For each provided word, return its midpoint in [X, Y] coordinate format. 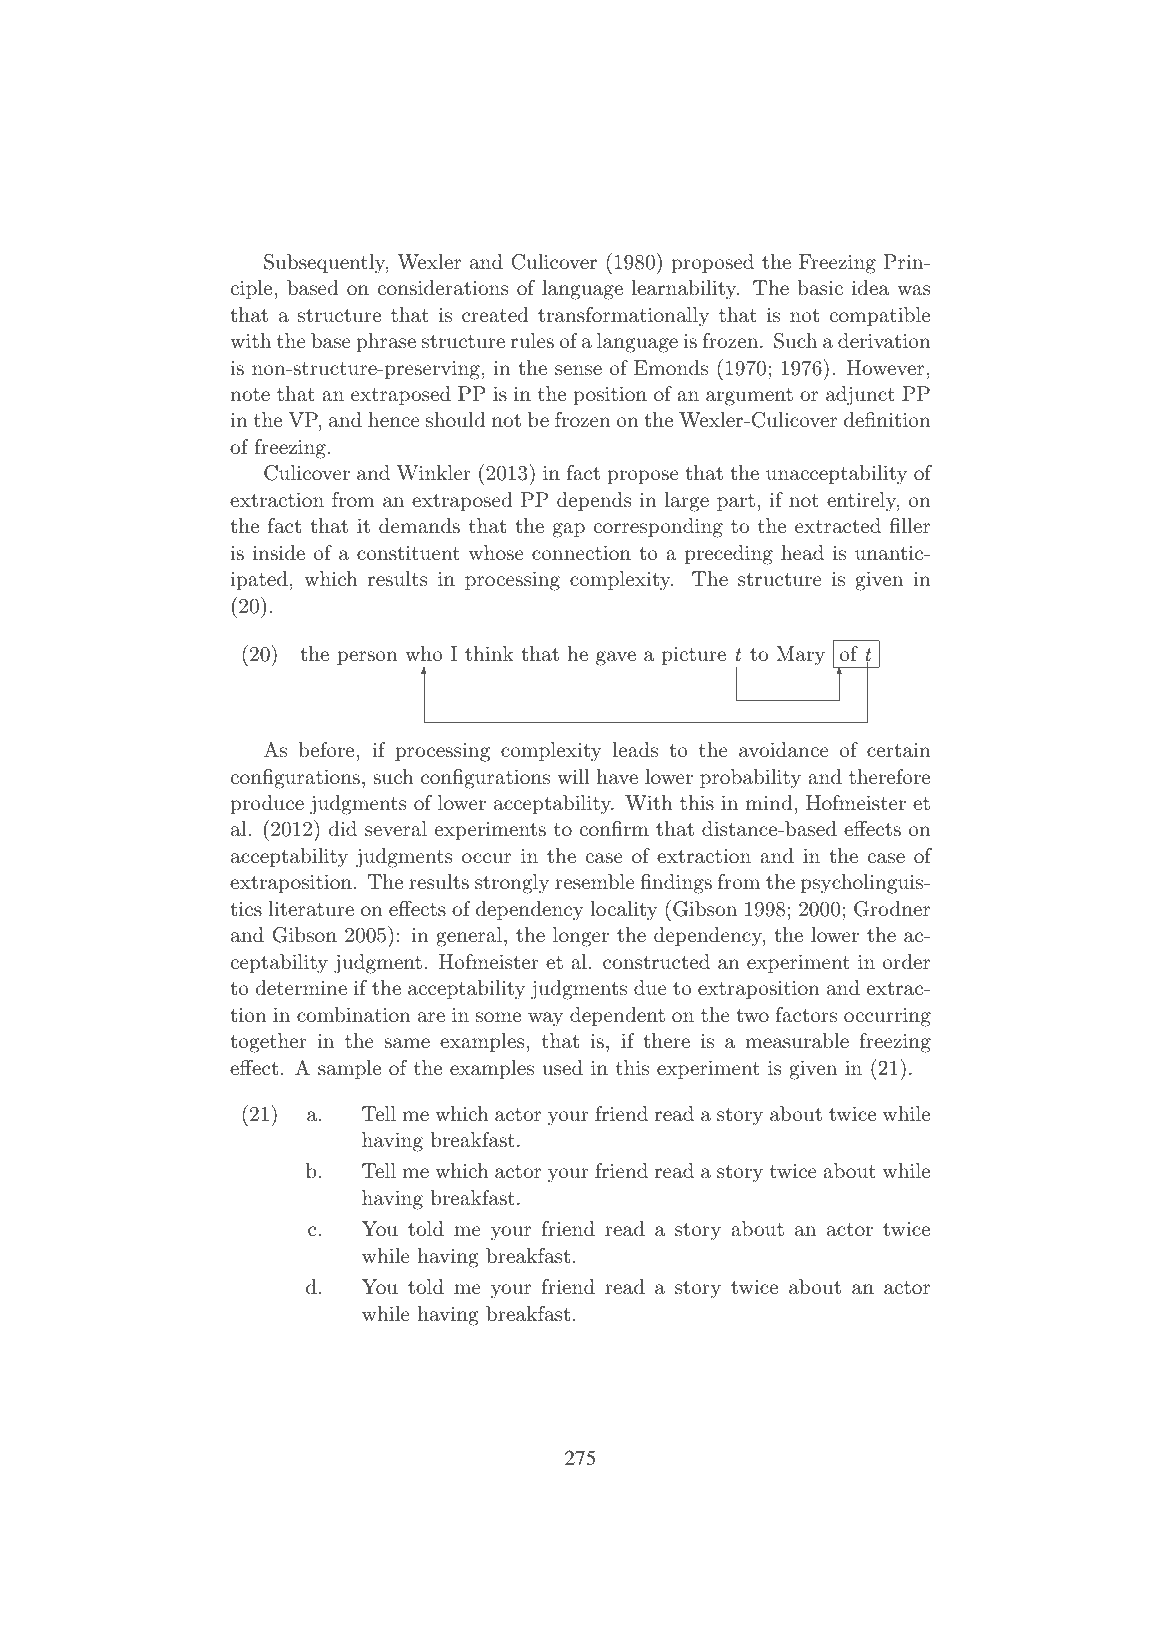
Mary [800, 656]
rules [532, 340]
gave [616, 658]
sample [349, 1069]
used [562, 1068]
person [367, 658]
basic [820, 288]
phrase [386, 342]
